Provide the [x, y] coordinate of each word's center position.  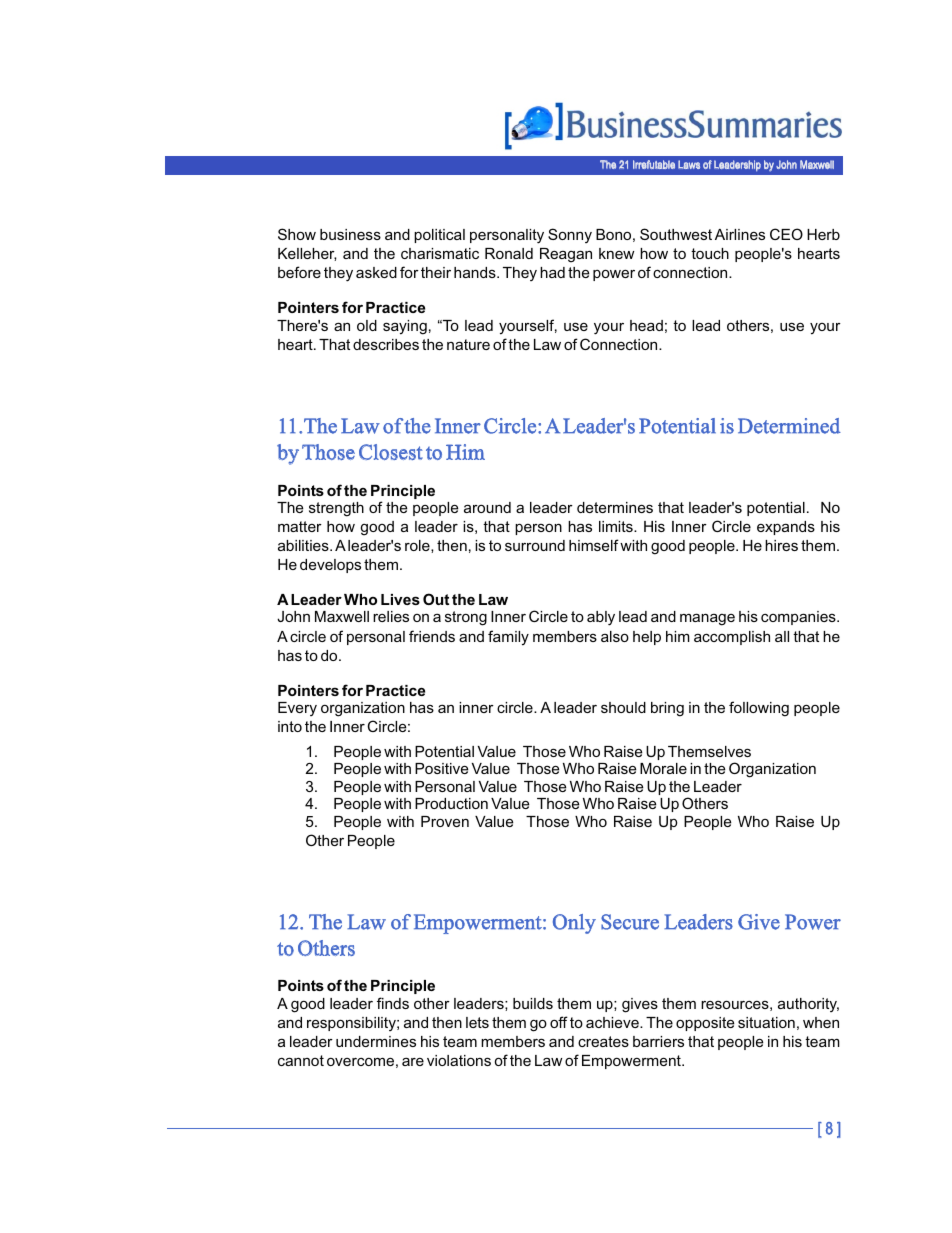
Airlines [740, 234]
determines [615, 507]
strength [336, 509]
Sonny [570, 235]
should [623, 707]
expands [786, 528]
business [350, 234]
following [759, 709]
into [290, 726]
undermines [376, 1041]
